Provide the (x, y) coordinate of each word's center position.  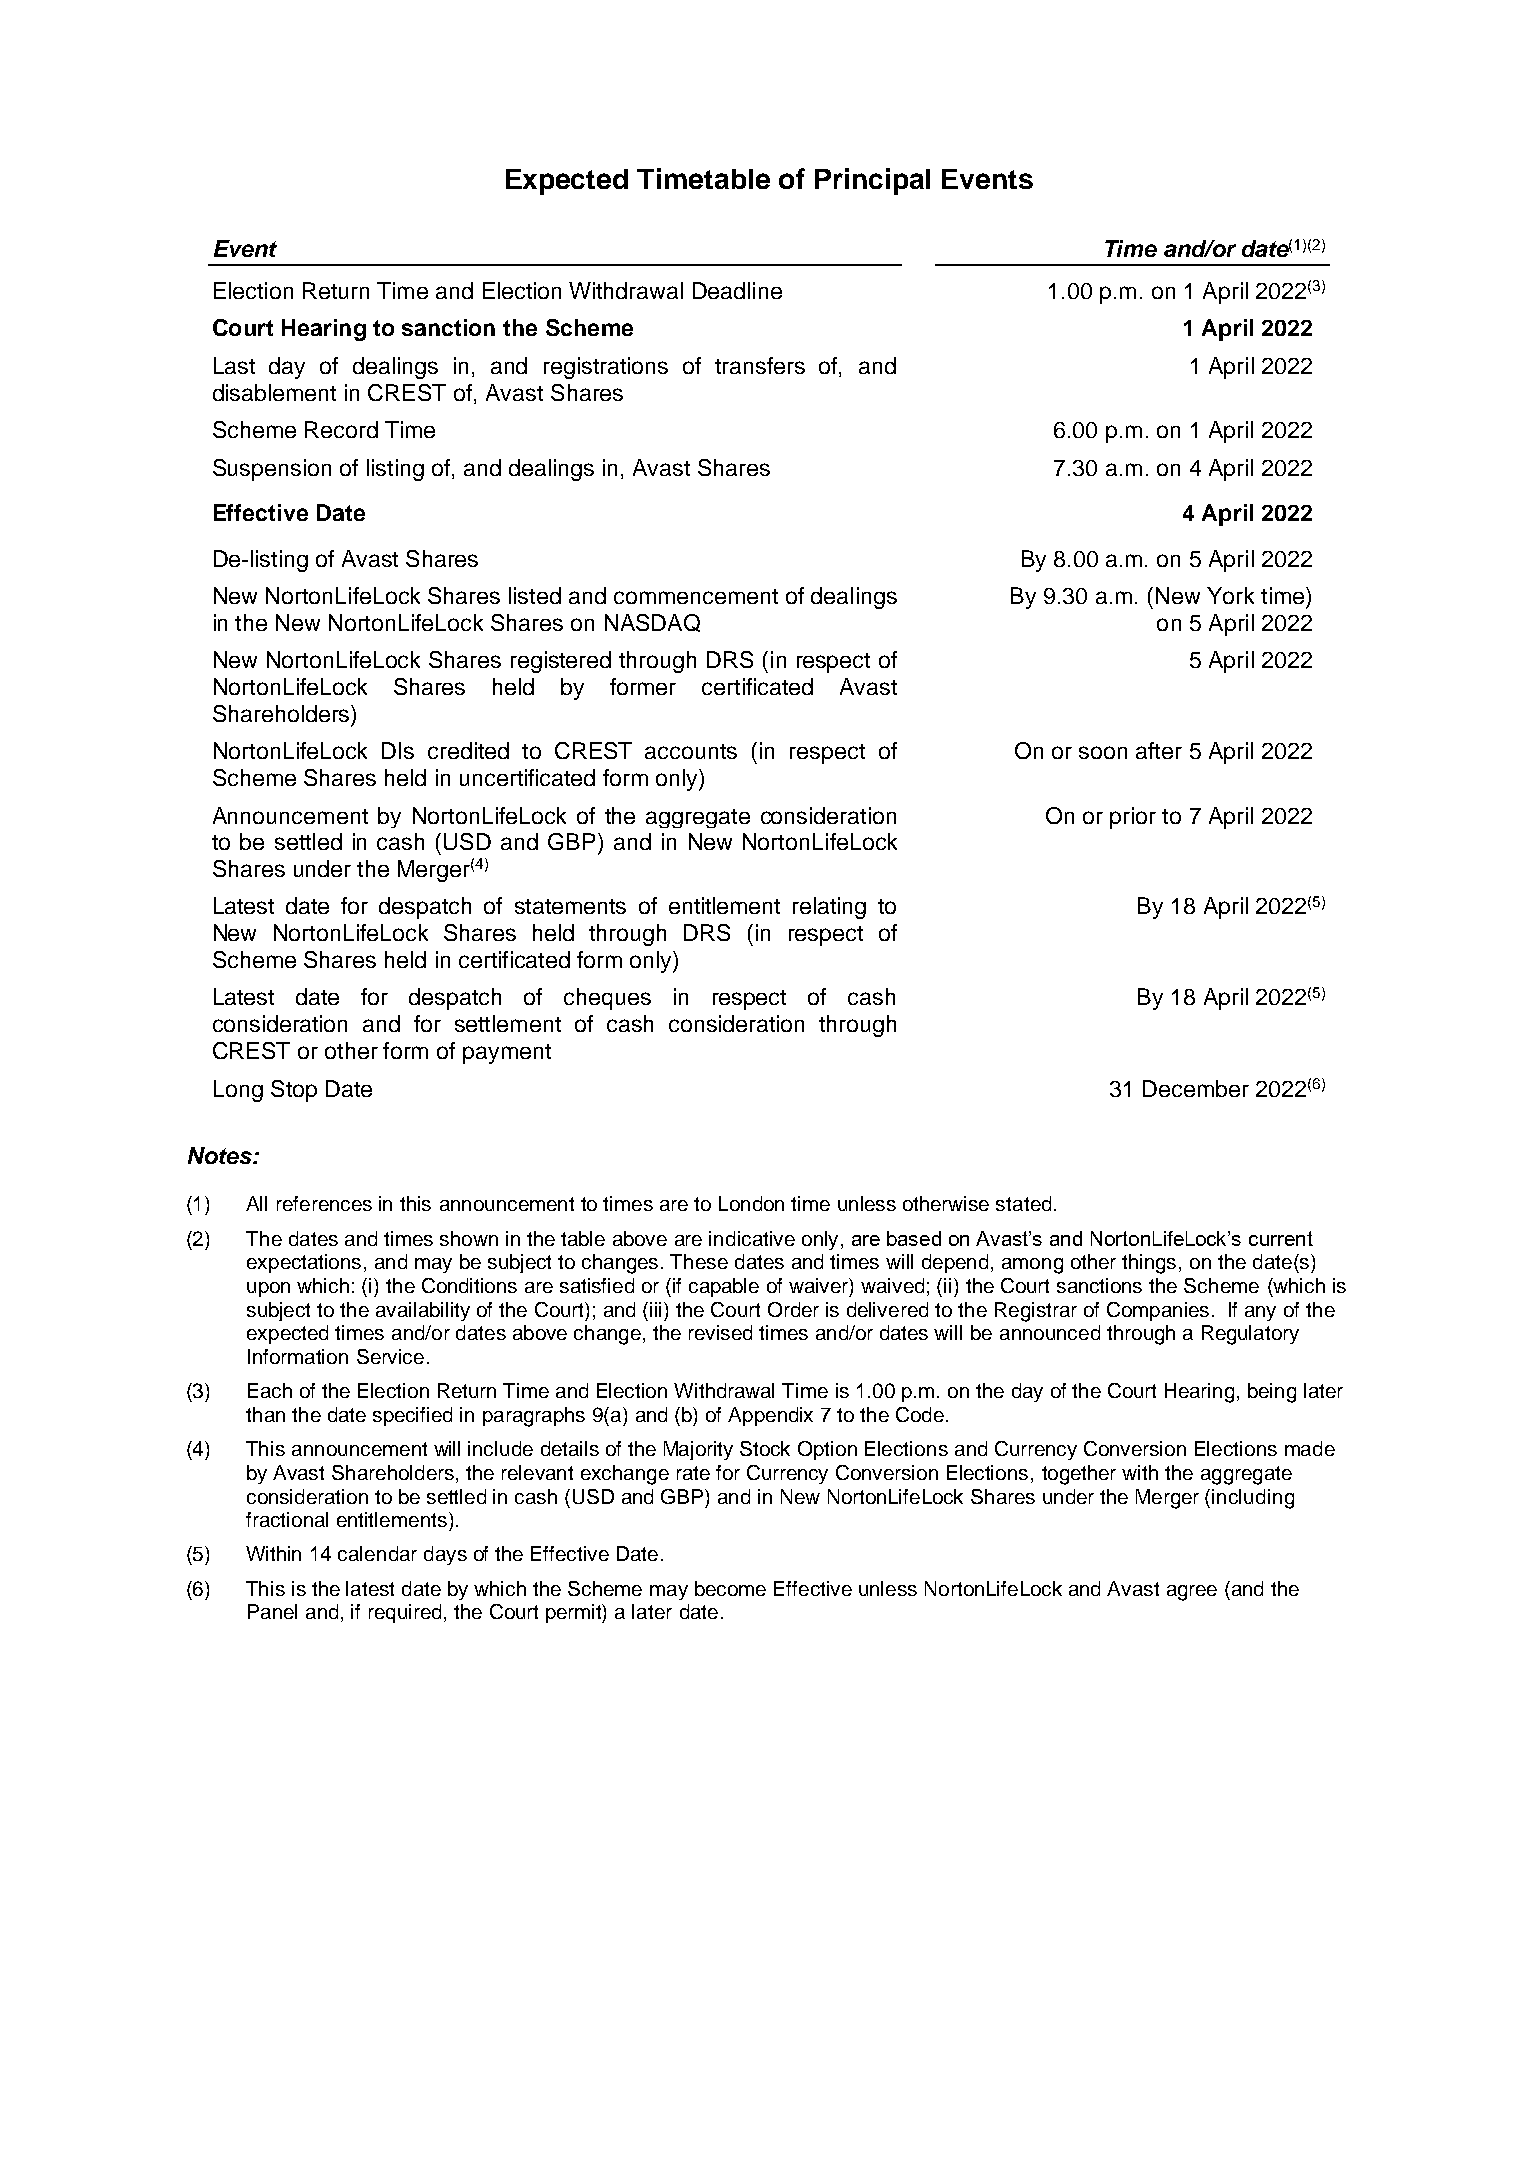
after (1159, 750)
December (1196, 1088)
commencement (696, 596)
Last (234, 365)
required (405, 1613)
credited (468, 750)
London (751, 1203)
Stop (294, 1091)
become (730, 1588)
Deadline (737, 290)
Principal (872, 181)
